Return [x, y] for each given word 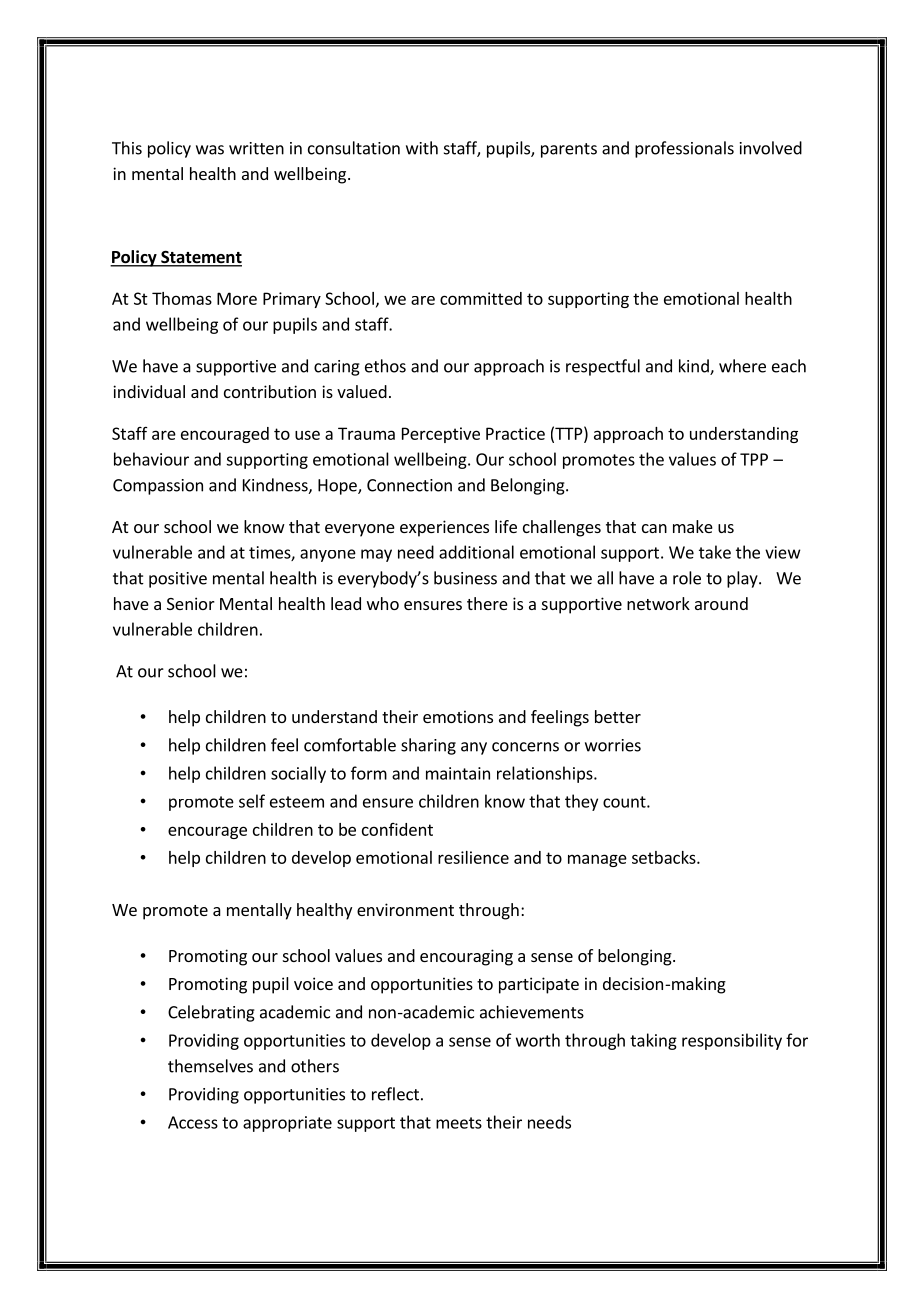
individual [149, 391]
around [721, 603]
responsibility [732, 1041]
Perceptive [441, 435]
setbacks [665, 857]
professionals [684, 149]
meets [459, 1123]
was [210, 150]
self [252, 801]
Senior [191, 603]
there [487, 603]
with [422, 148]
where [742, 366]
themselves [210, 1066]
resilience [473, 857]
